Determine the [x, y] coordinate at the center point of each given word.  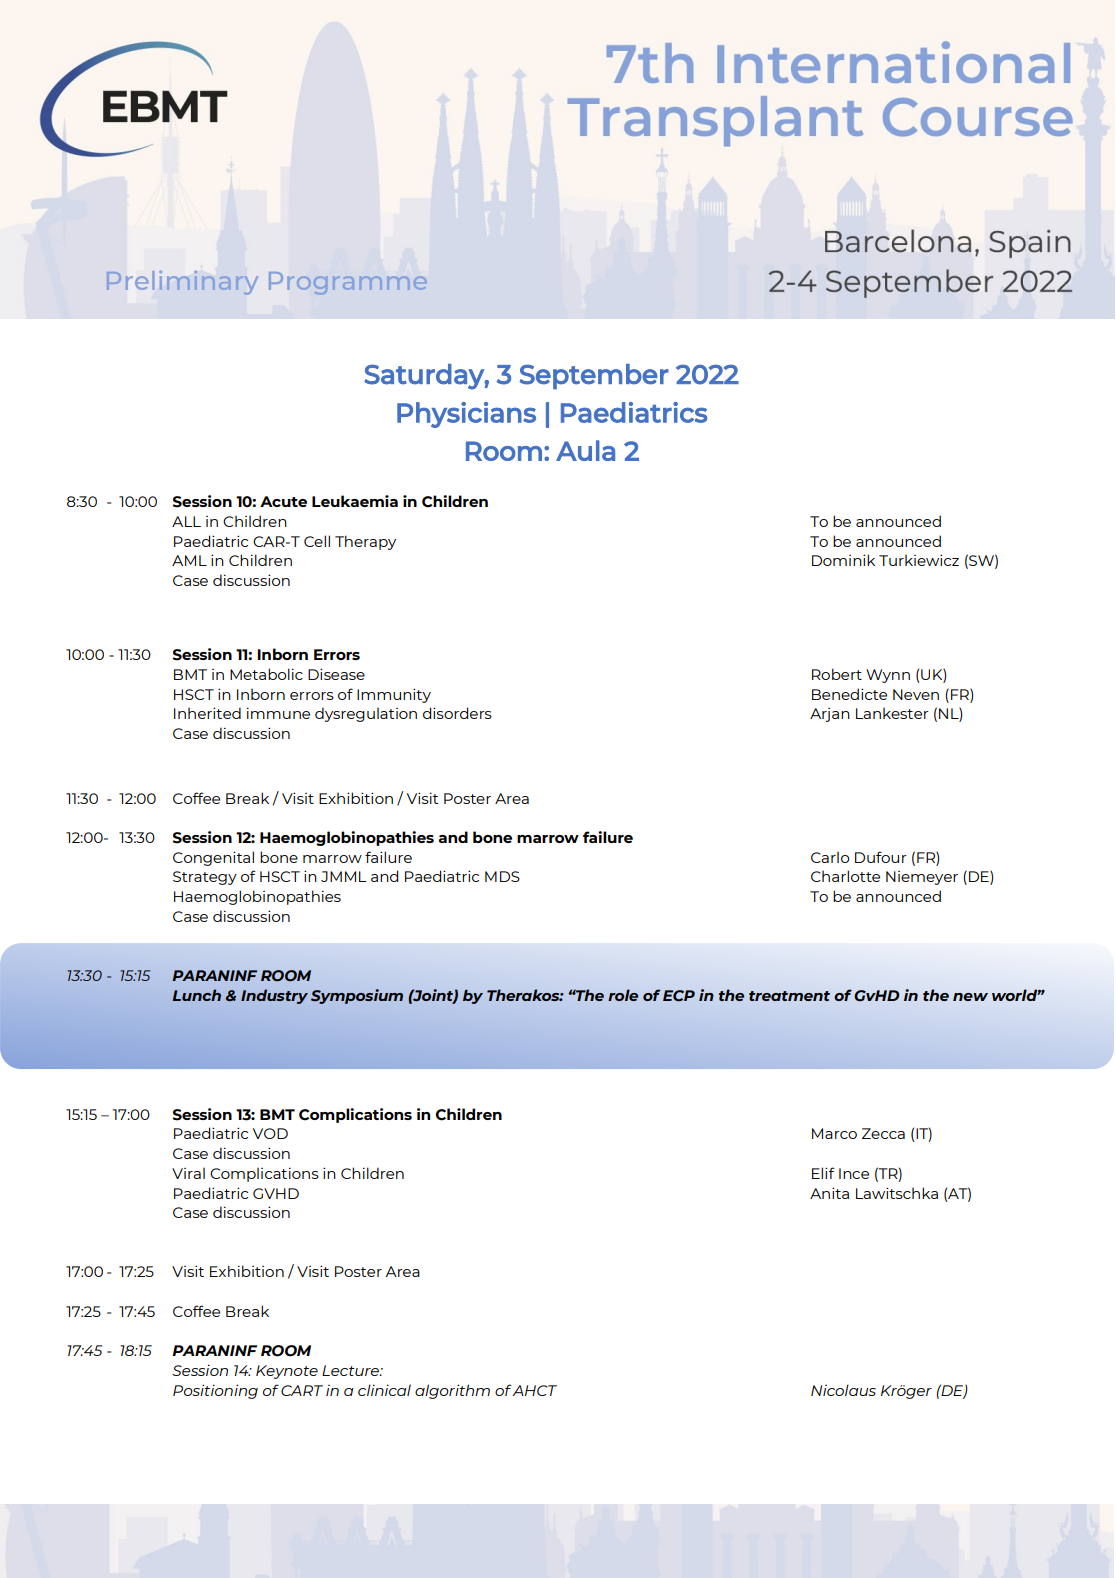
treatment [789, 996]
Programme [347, 283]
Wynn [888, 676]
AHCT [534, 1390]
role [623, 995]
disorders [457, 713]
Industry [274, 996]
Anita [829, 1193]
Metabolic [266, 674]
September [594, 376]
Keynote [287, 1372]
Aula [585, 450]
